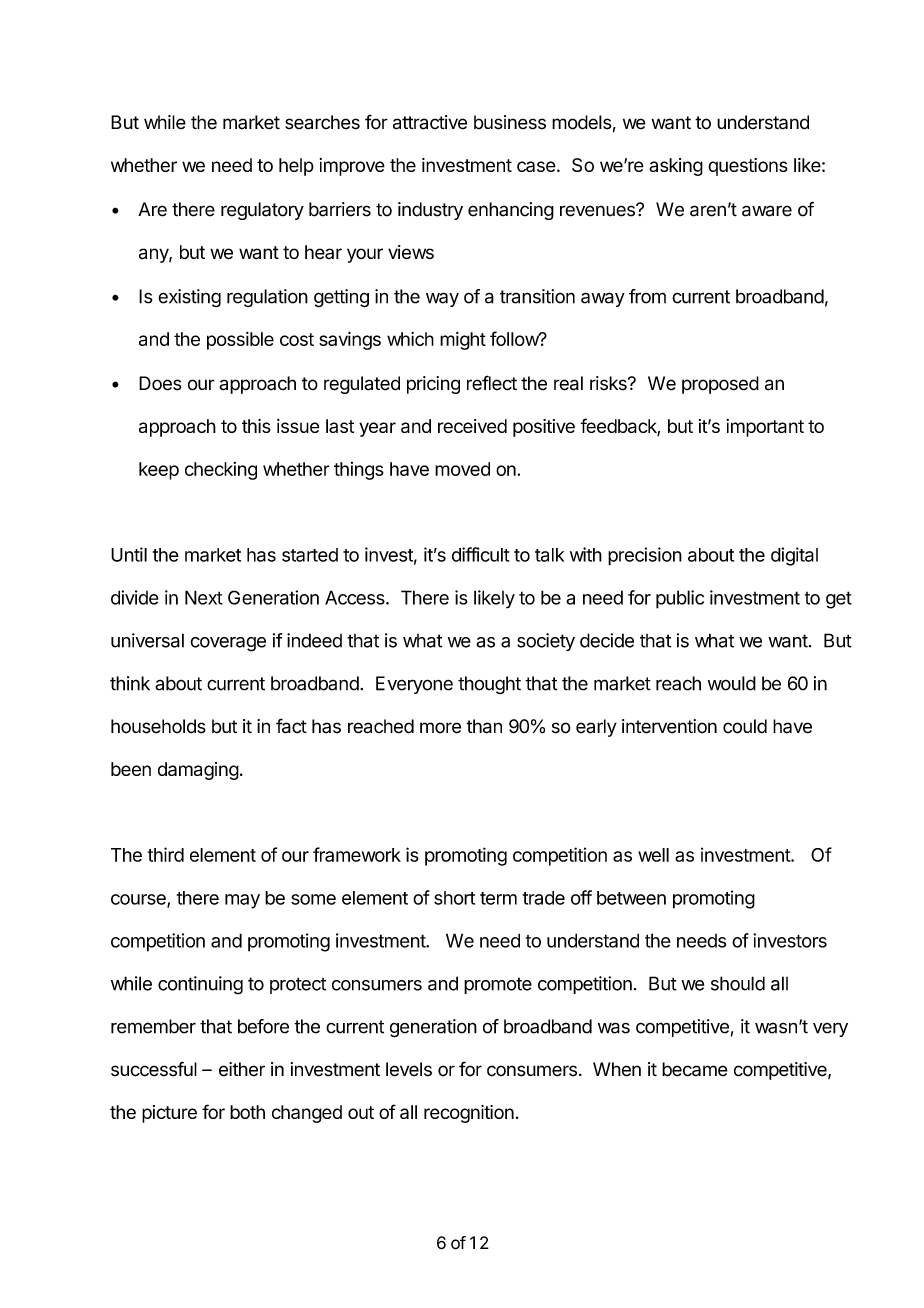  I want to click on difficult, so click(480, 554).
